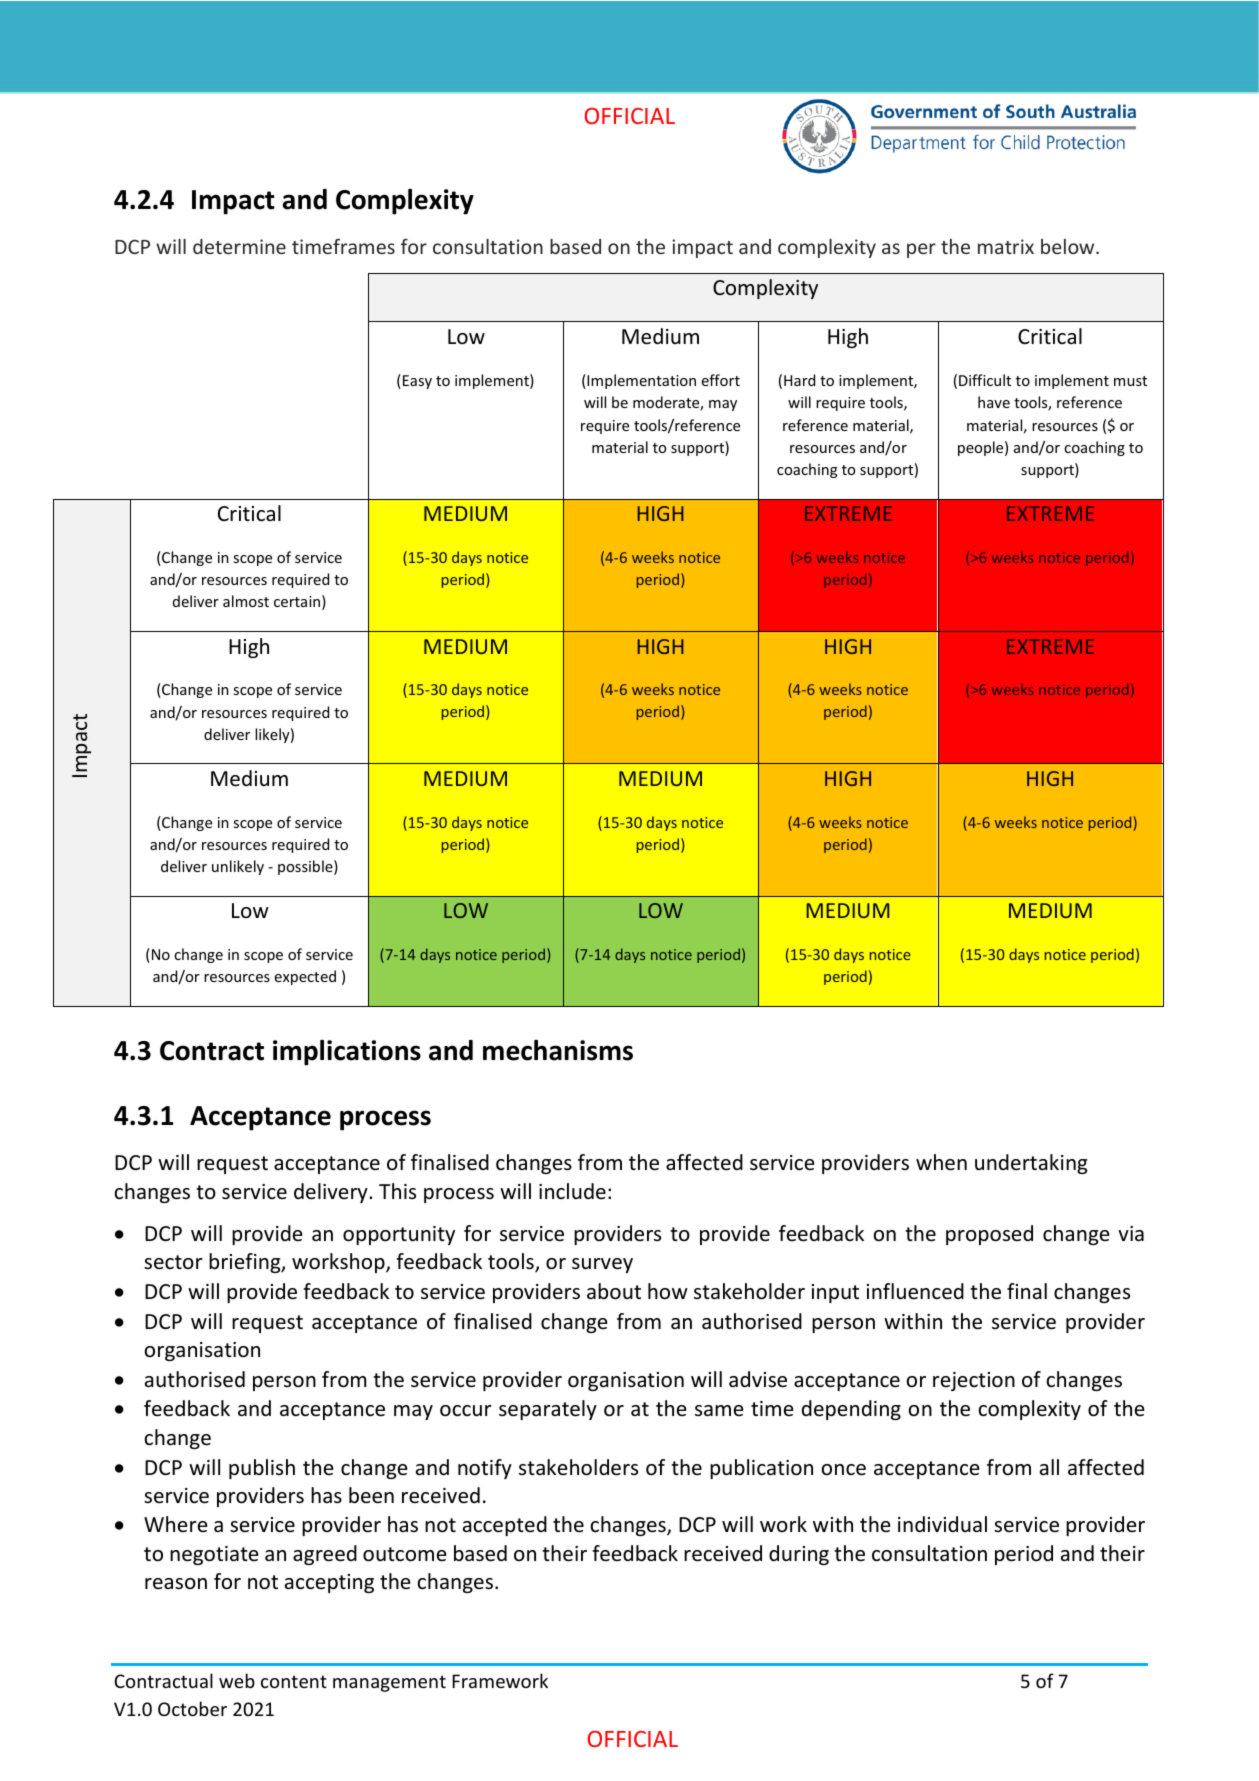 Image resolution: width=1259 pixels, height=1781 pixels. I want to click on determine, so click(239, 246).
